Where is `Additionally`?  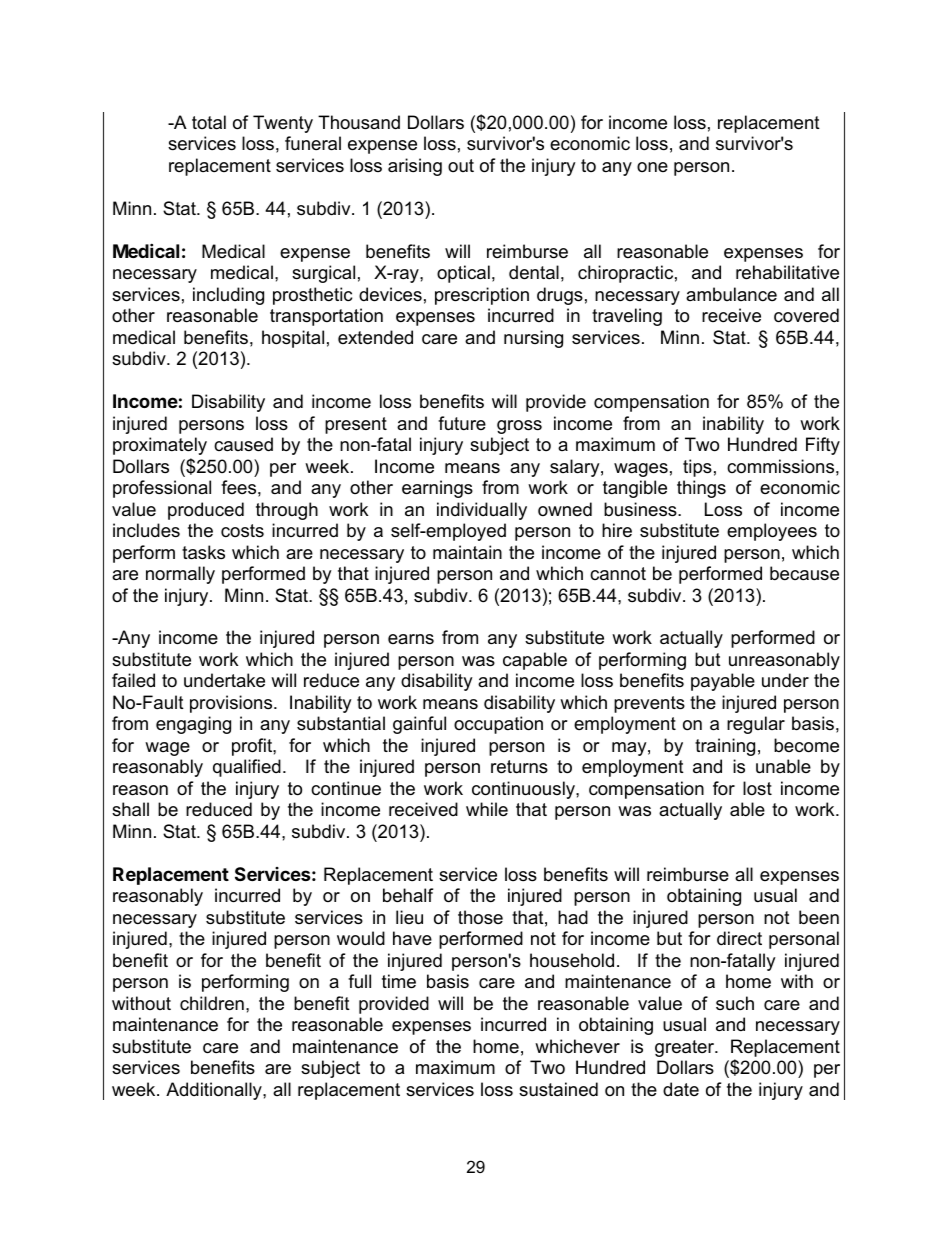 Additionally is located at coordinates (215, 1091).
